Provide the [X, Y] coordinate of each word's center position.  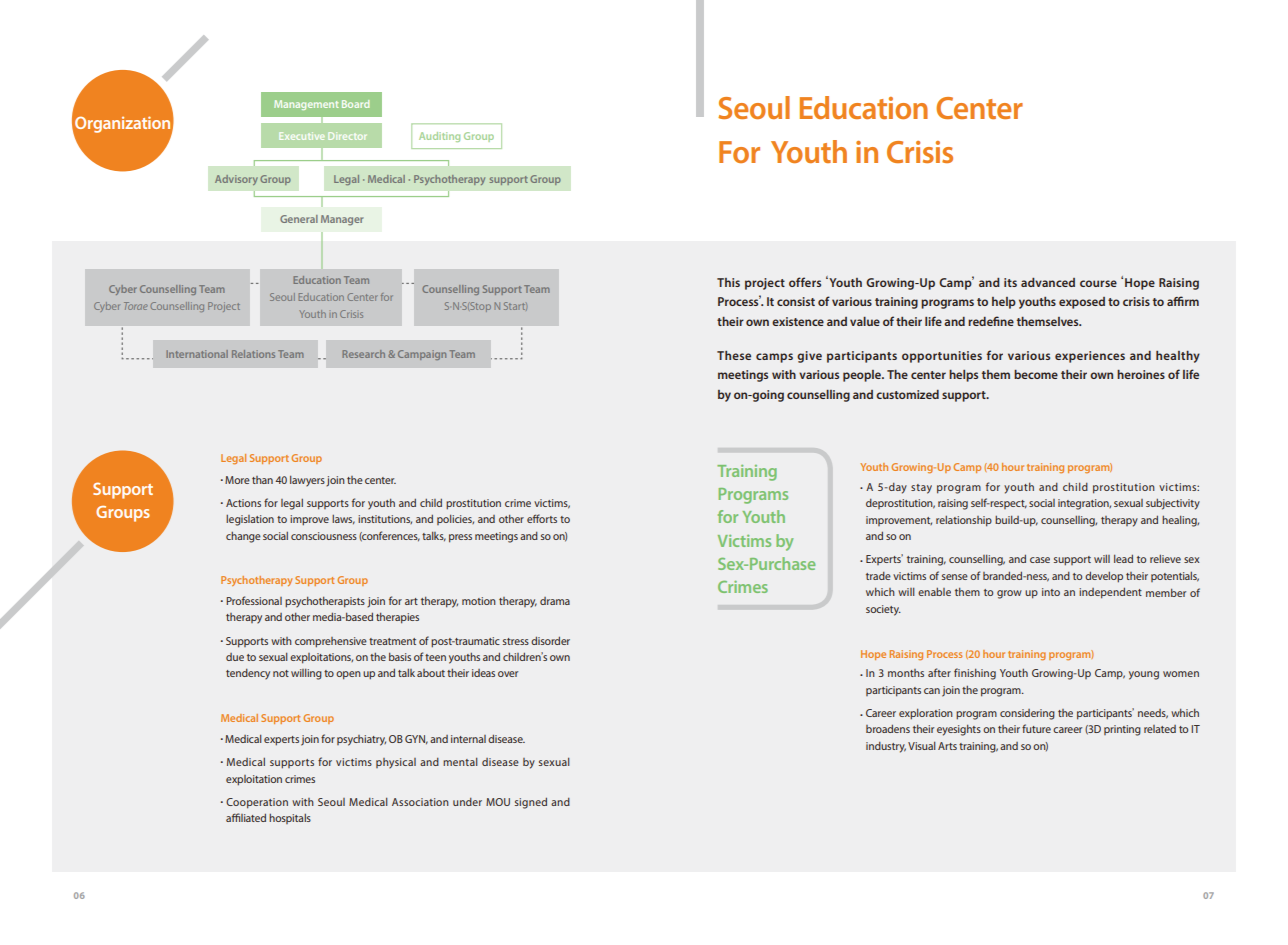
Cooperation [257, 803]
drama [555, 601]
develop [1104, 577]
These [734, 355]
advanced [1048, 282]
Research [363, 354]
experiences [1090, 357]
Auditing [439, 137]
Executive [301, 136]
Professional [254, 600]
